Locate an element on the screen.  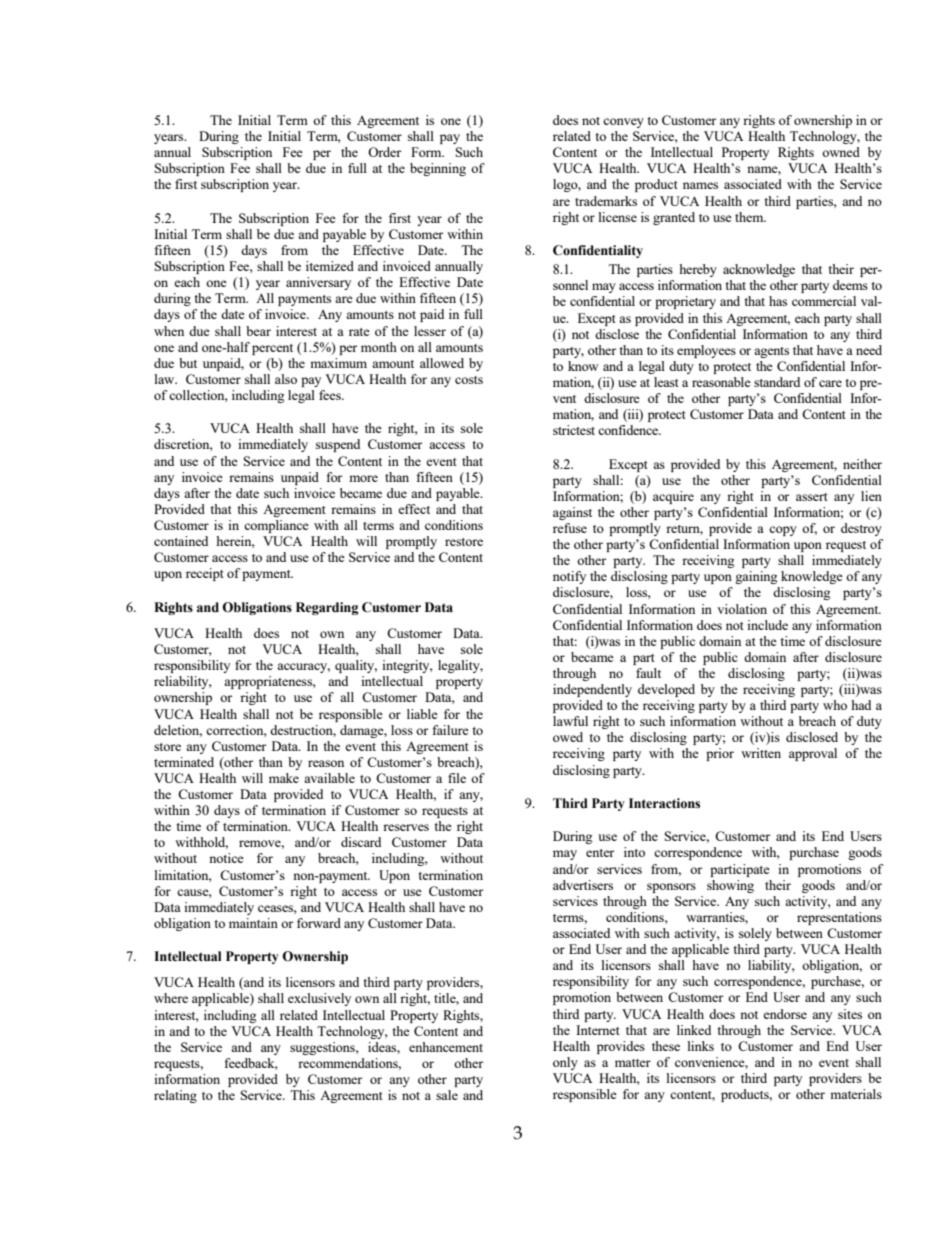
costs is located at coordinates (469, 380).
